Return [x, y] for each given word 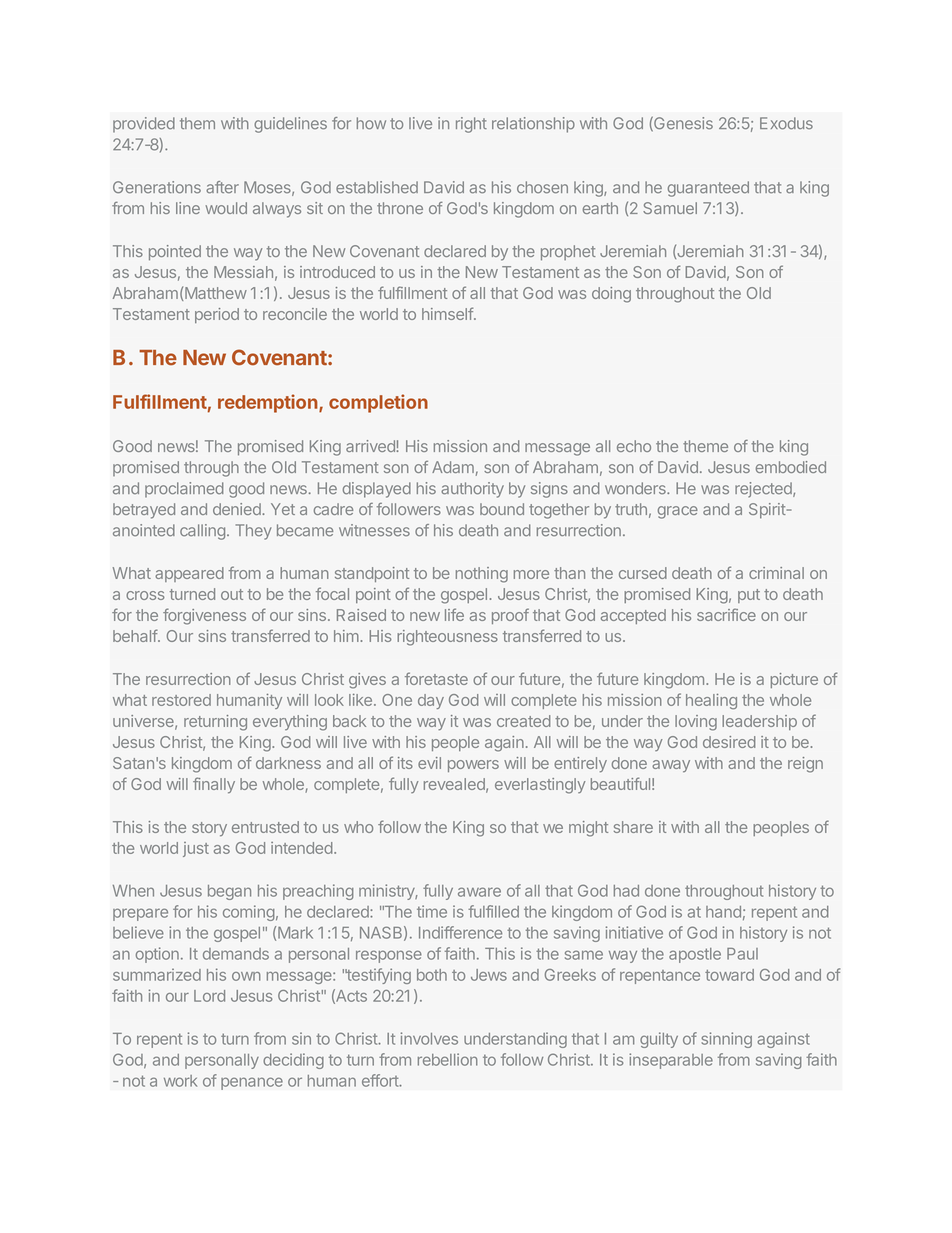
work [180, 1081]
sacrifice [726, 614]
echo [634, 446]
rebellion [448, 1059]
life [454, 614]
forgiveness [204, 616]
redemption [269, 403]
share [633, 827]
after [222, 187]
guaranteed [708, 189]
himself [448, 313]
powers [473, 766]
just [196, 849]
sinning [726, 1040]
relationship [533, 125]
